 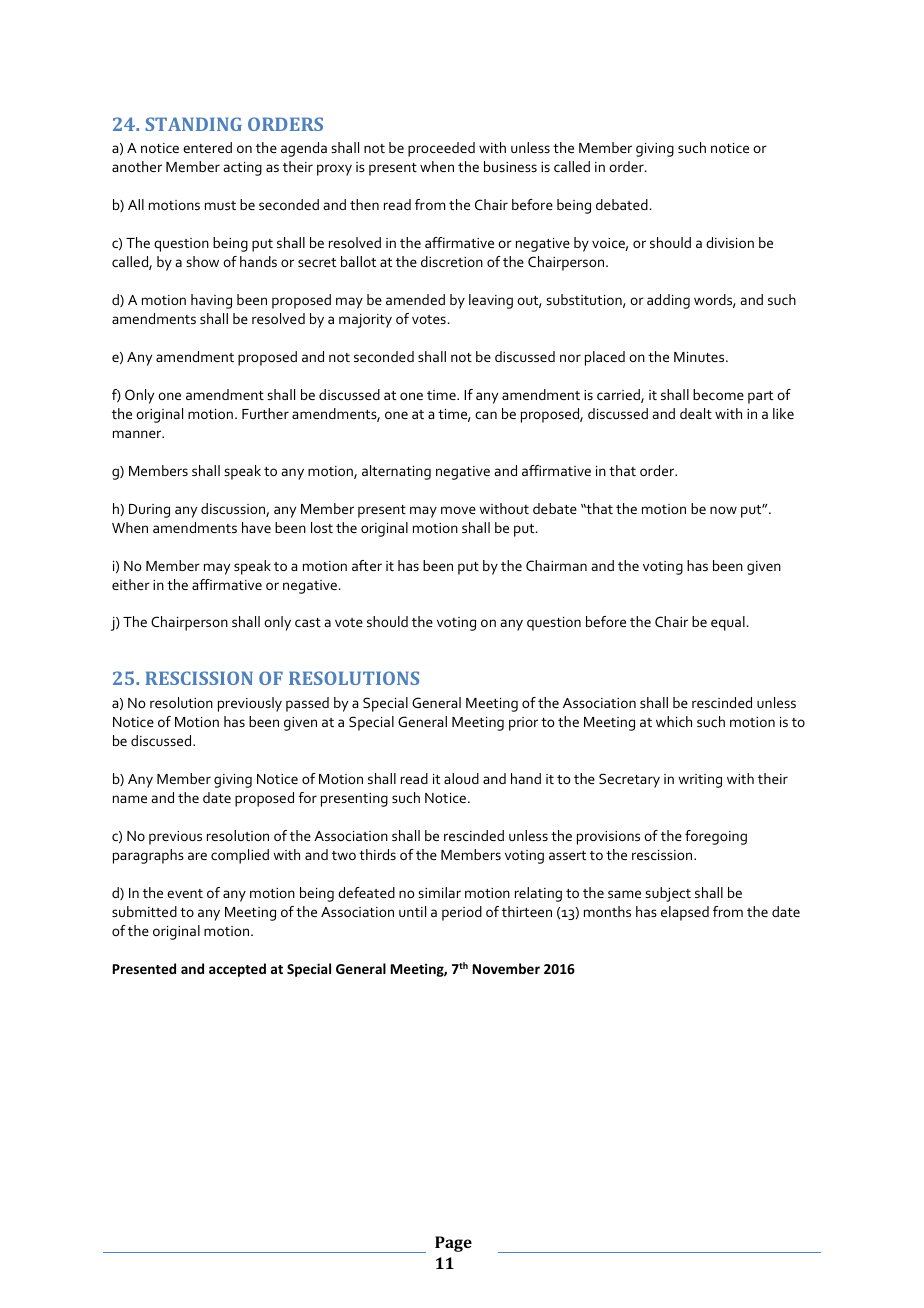 What do you see at coordinates (307, 704) in the screenshot?
I see `passed` at bounding box center [307, 704].
